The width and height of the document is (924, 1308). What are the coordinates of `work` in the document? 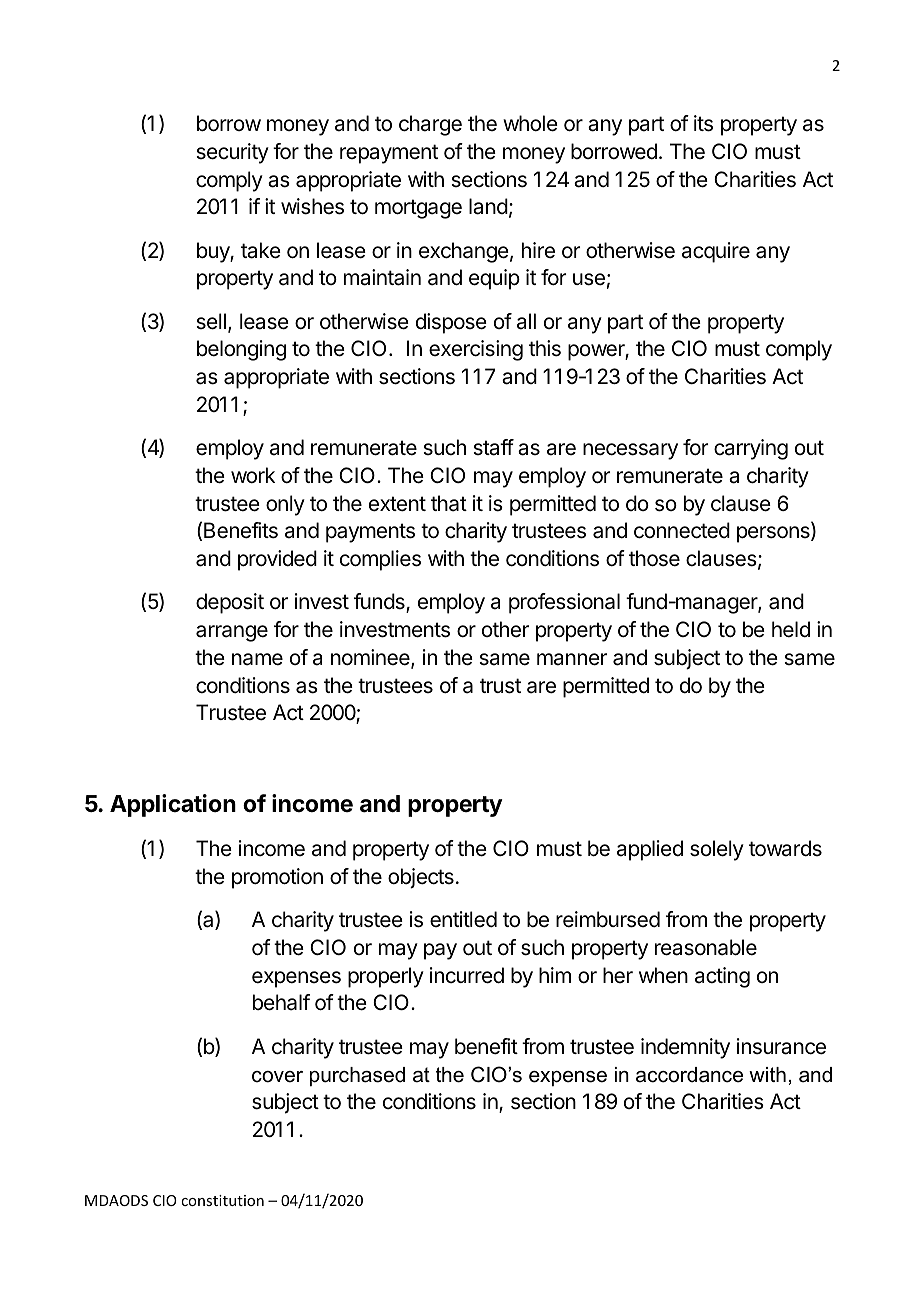 It's located at (253, 475).
